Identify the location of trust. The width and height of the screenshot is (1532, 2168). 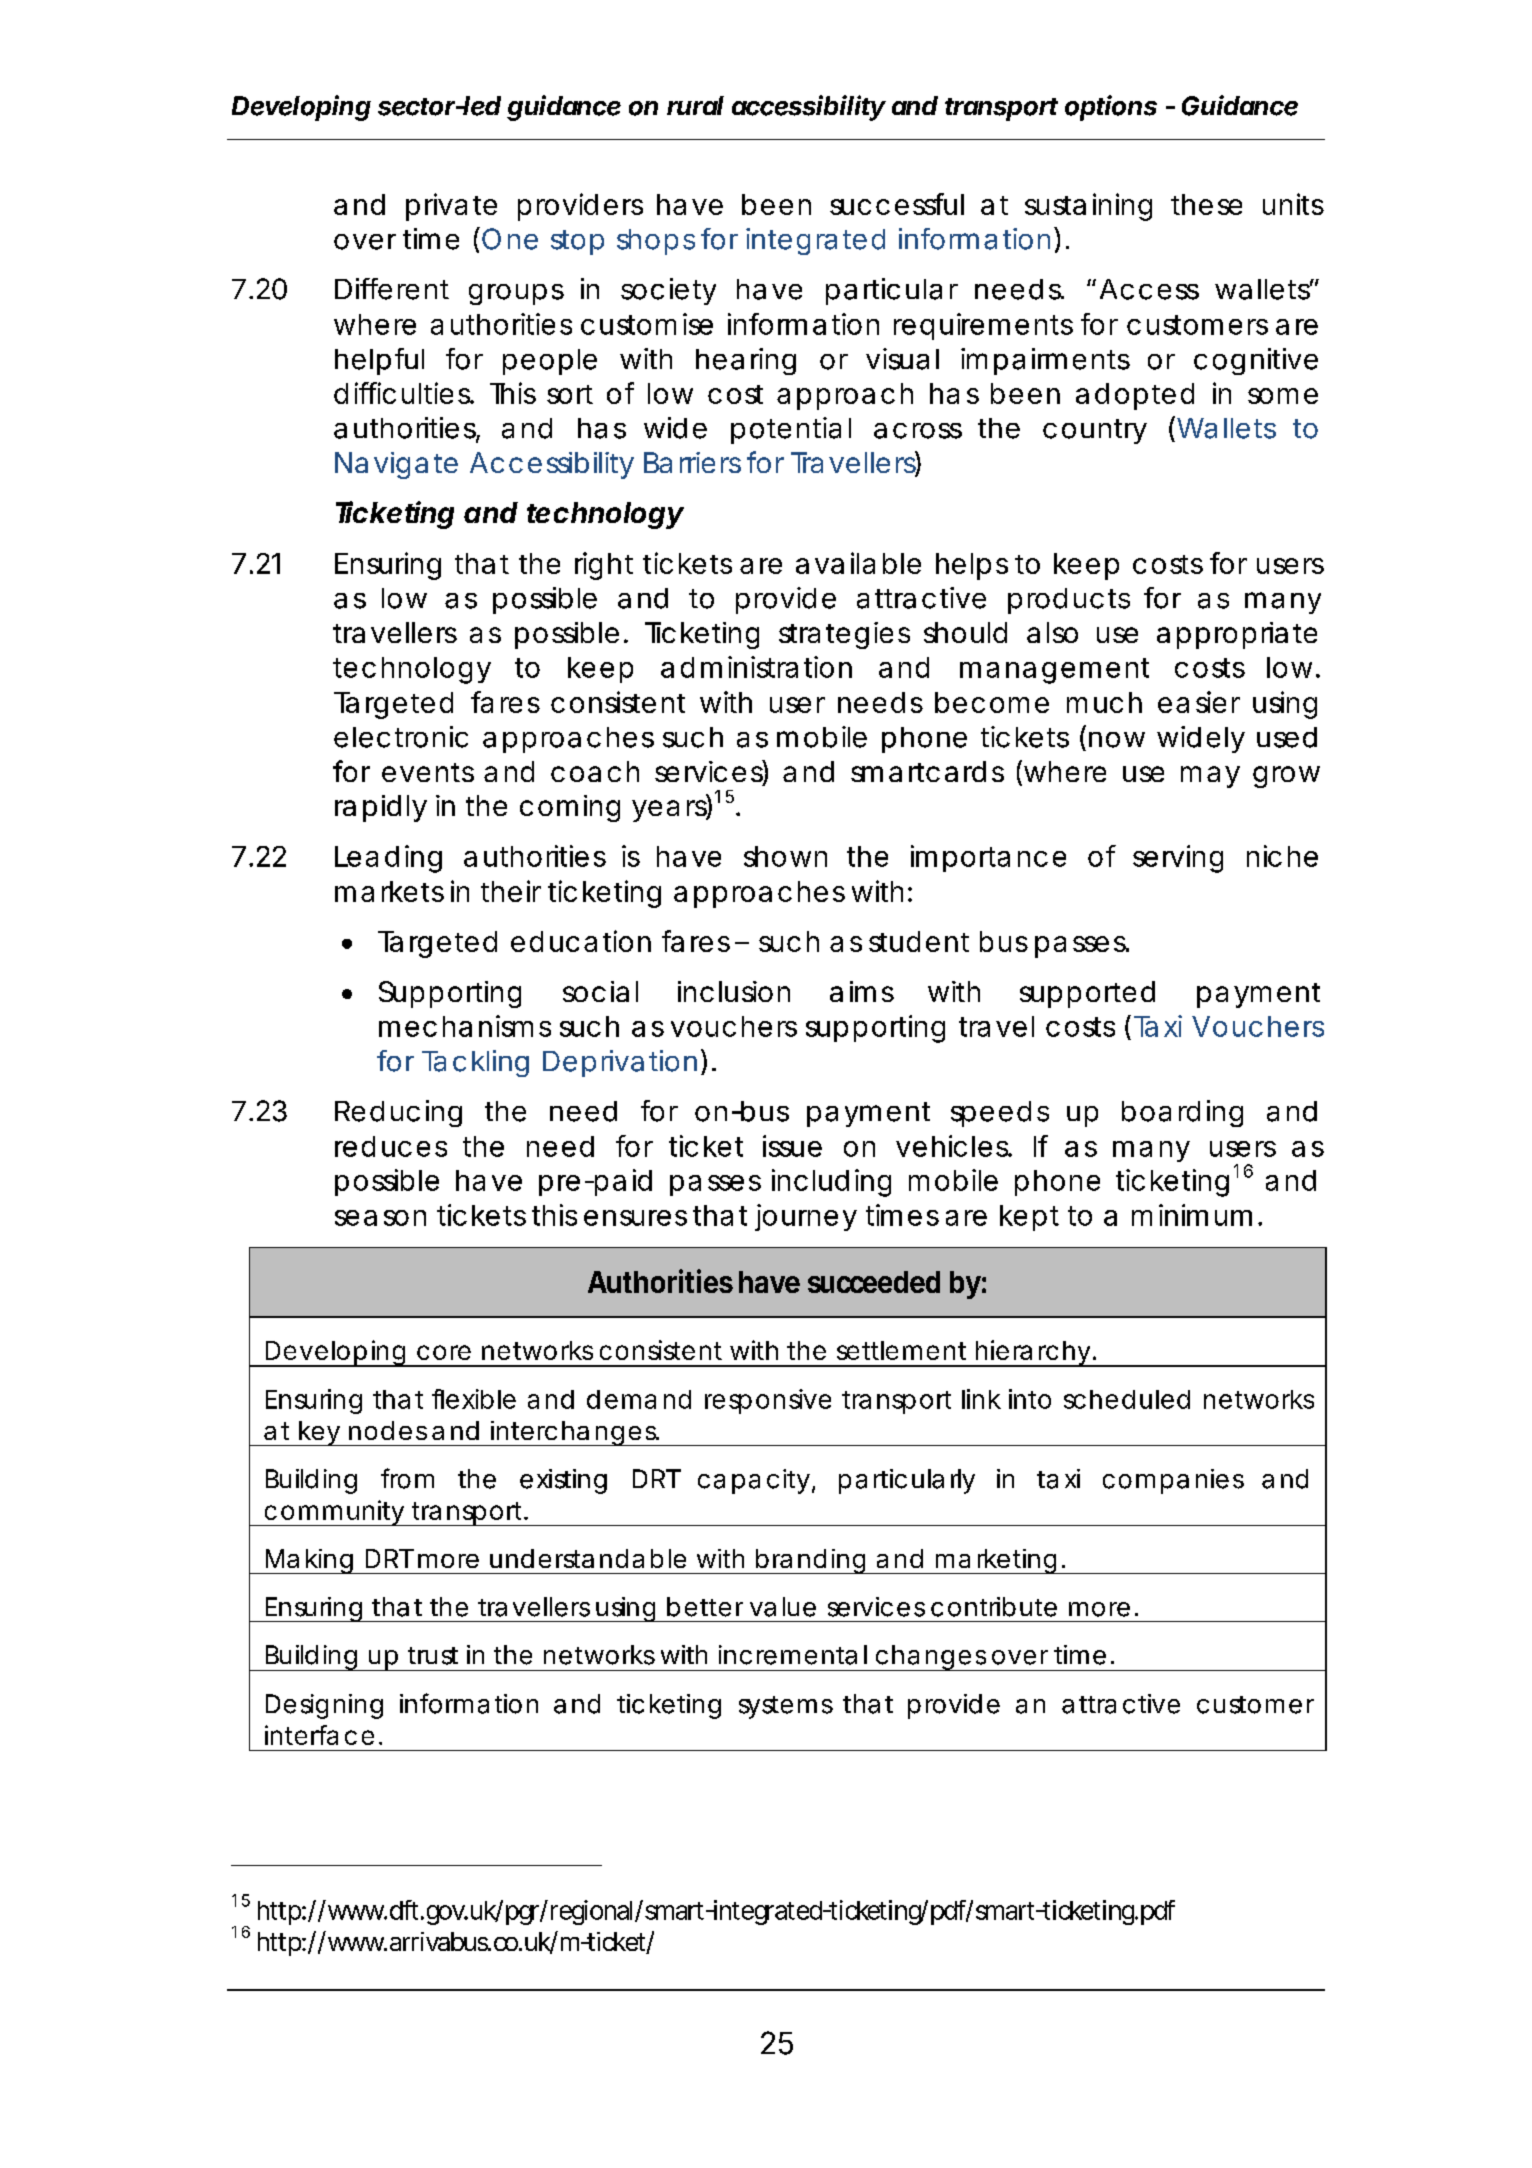
(433, 1656).
